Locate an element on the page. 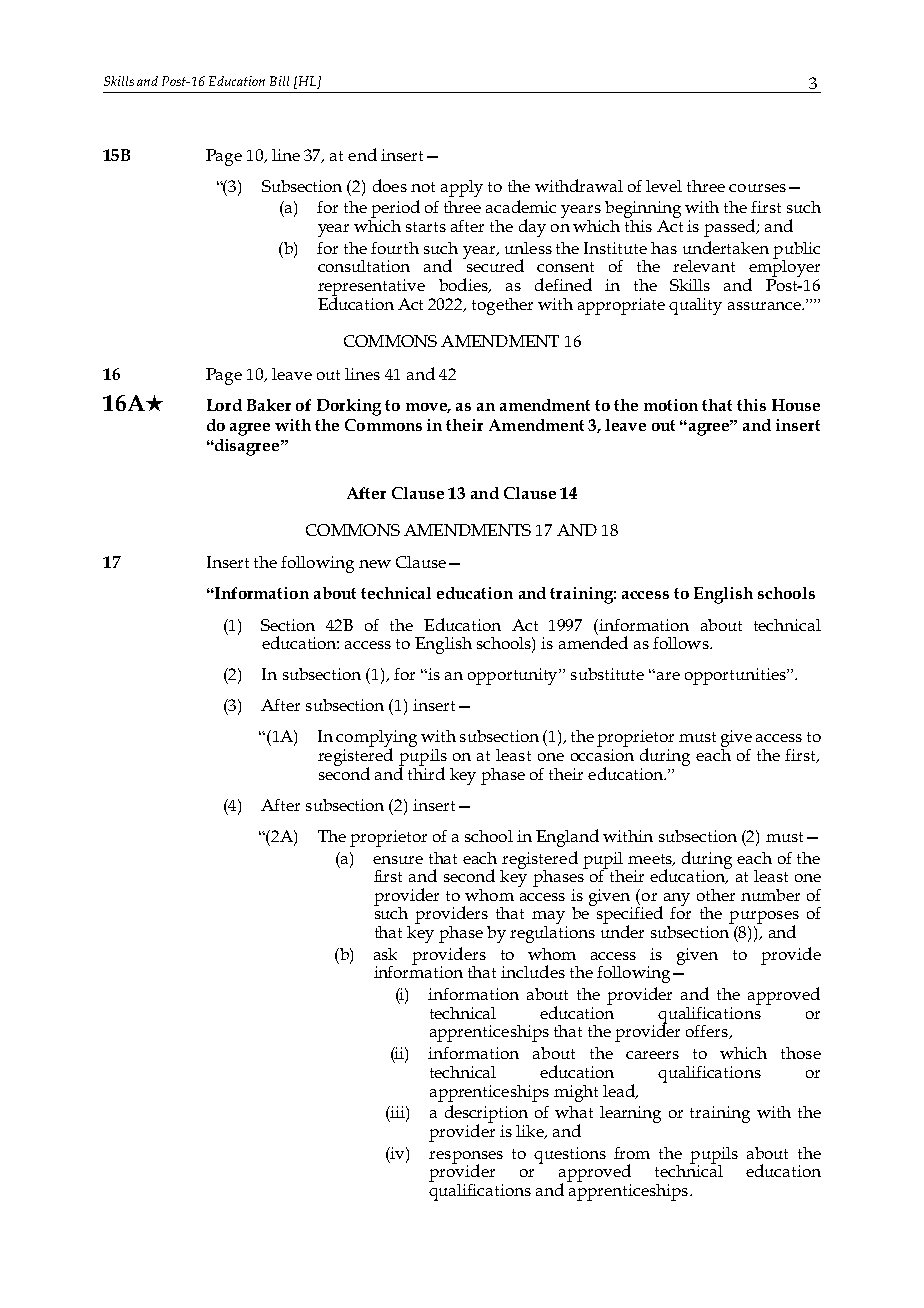 This page has width=924, height=1308. responses is located at coordinates (466, 1158).
